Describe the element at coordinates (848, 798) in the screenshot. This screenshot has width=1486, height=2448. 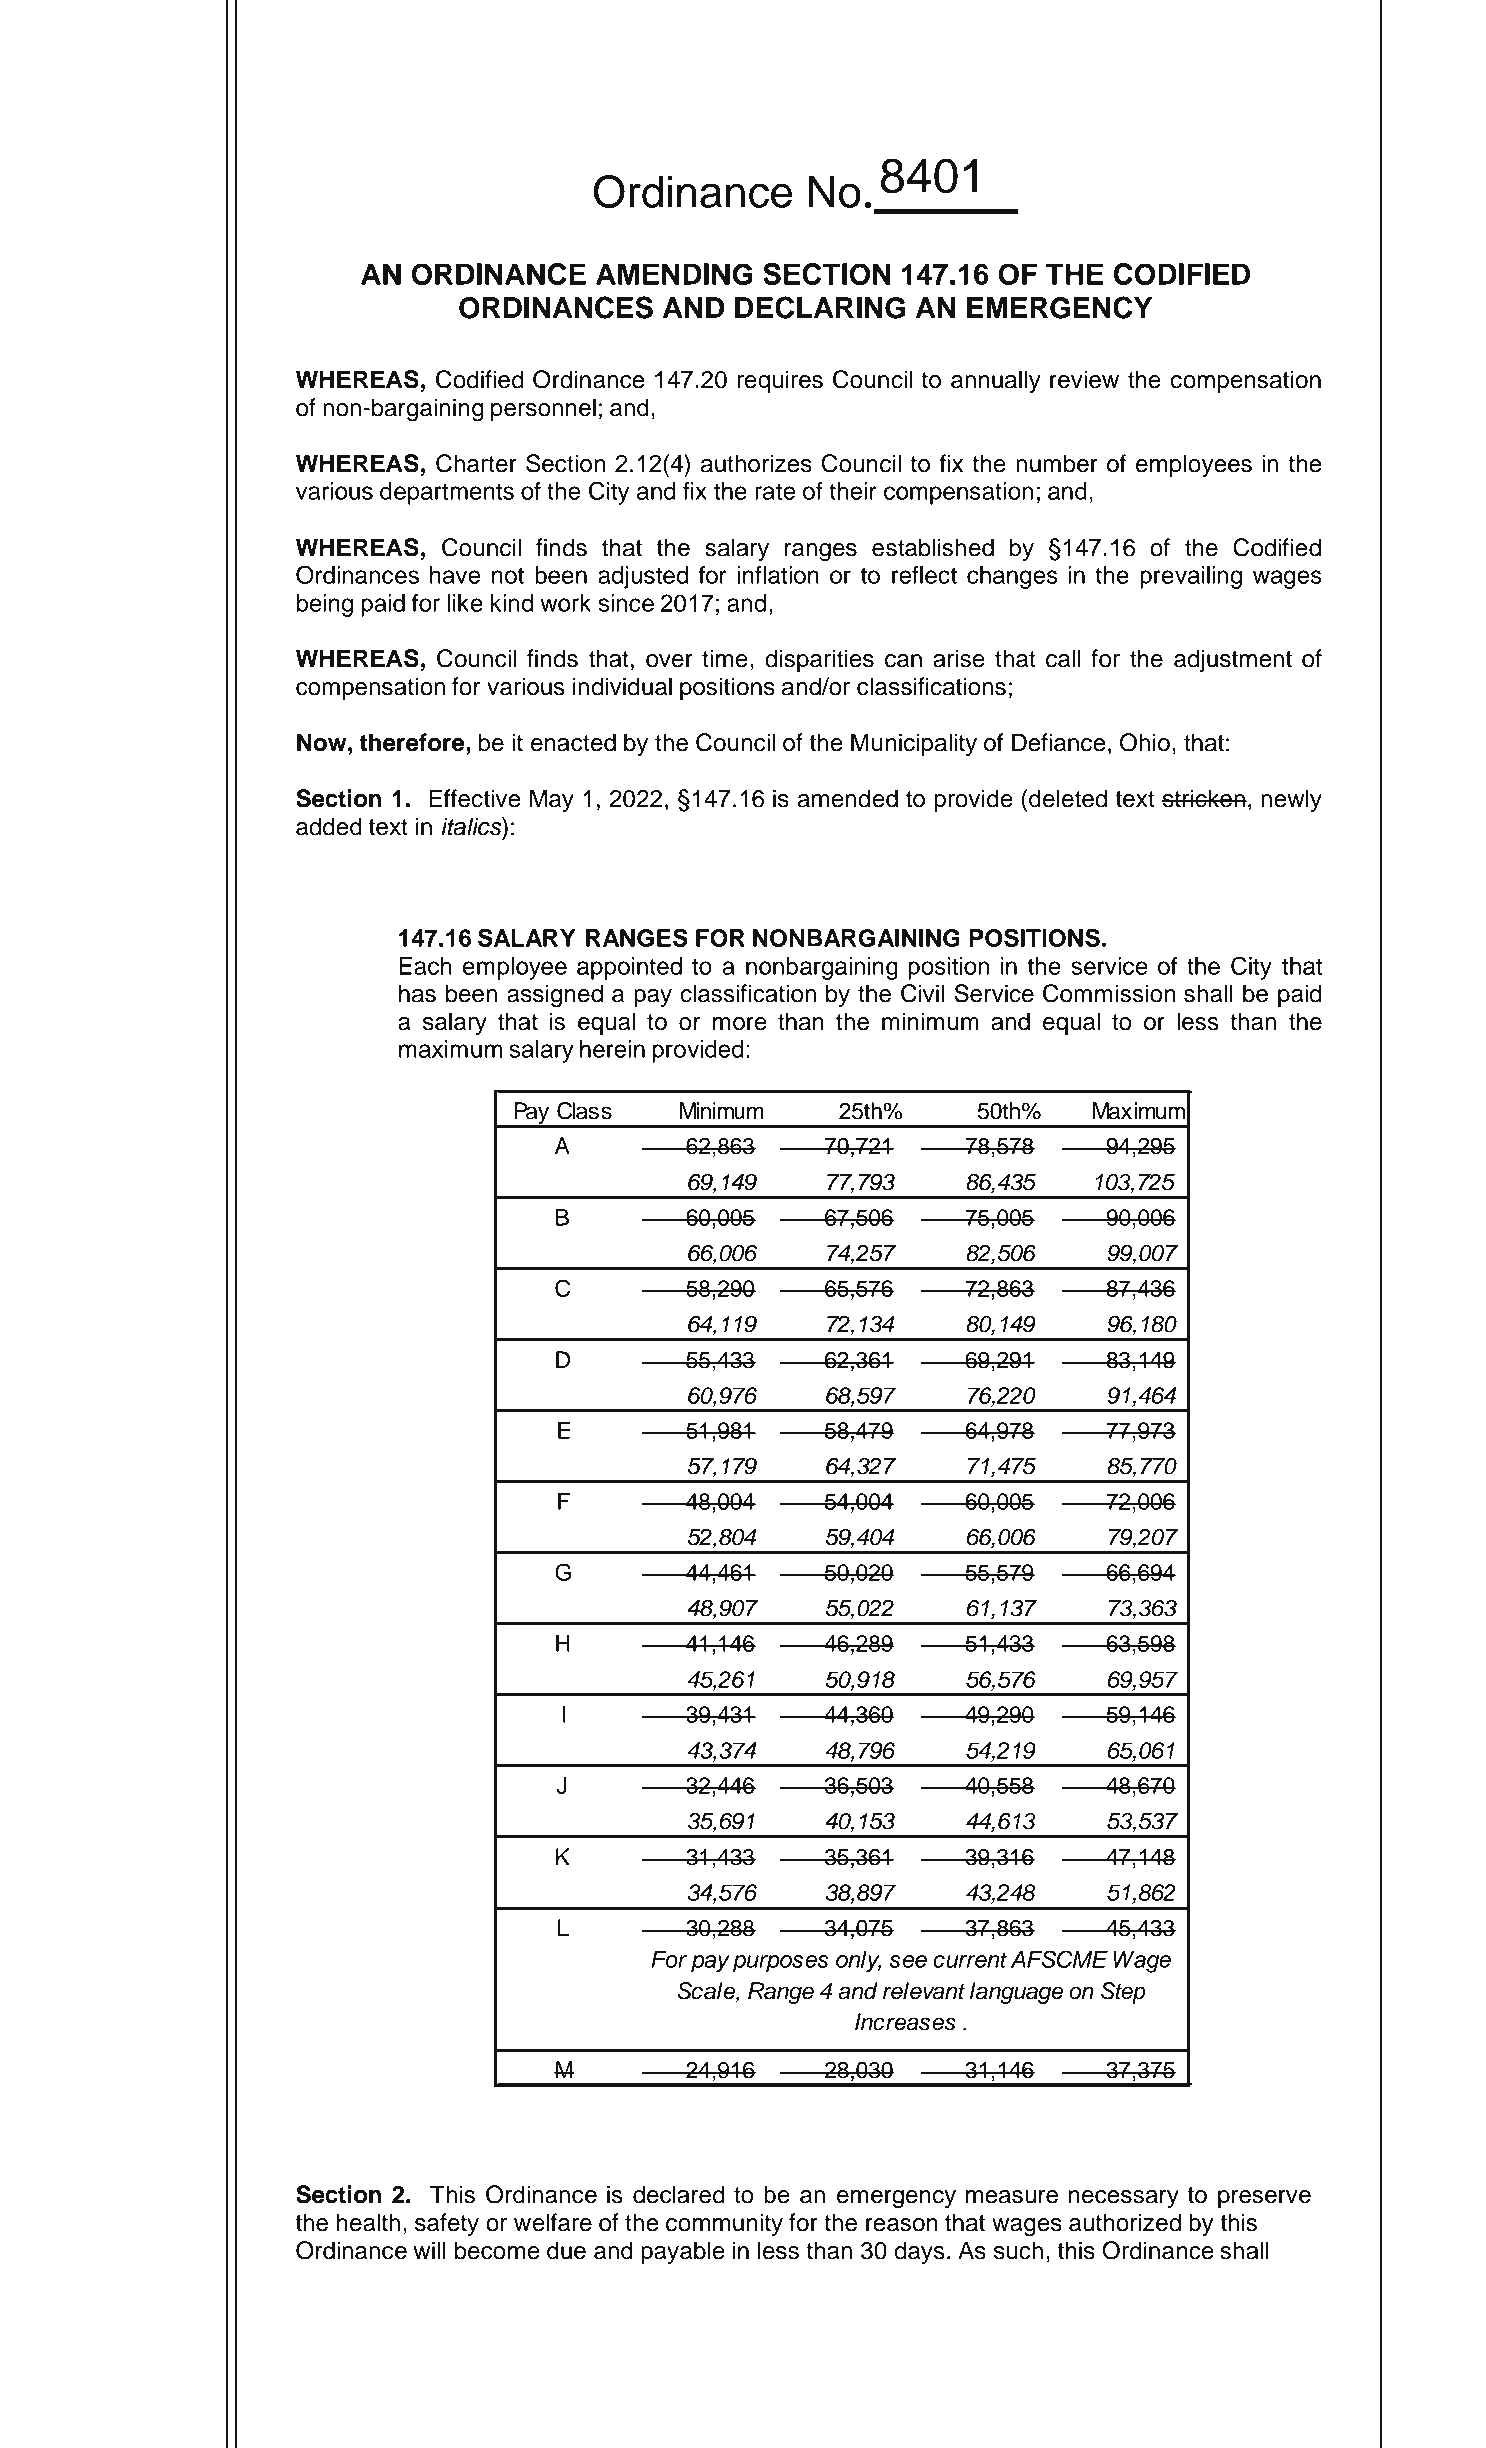
I see `amended` at that location.
